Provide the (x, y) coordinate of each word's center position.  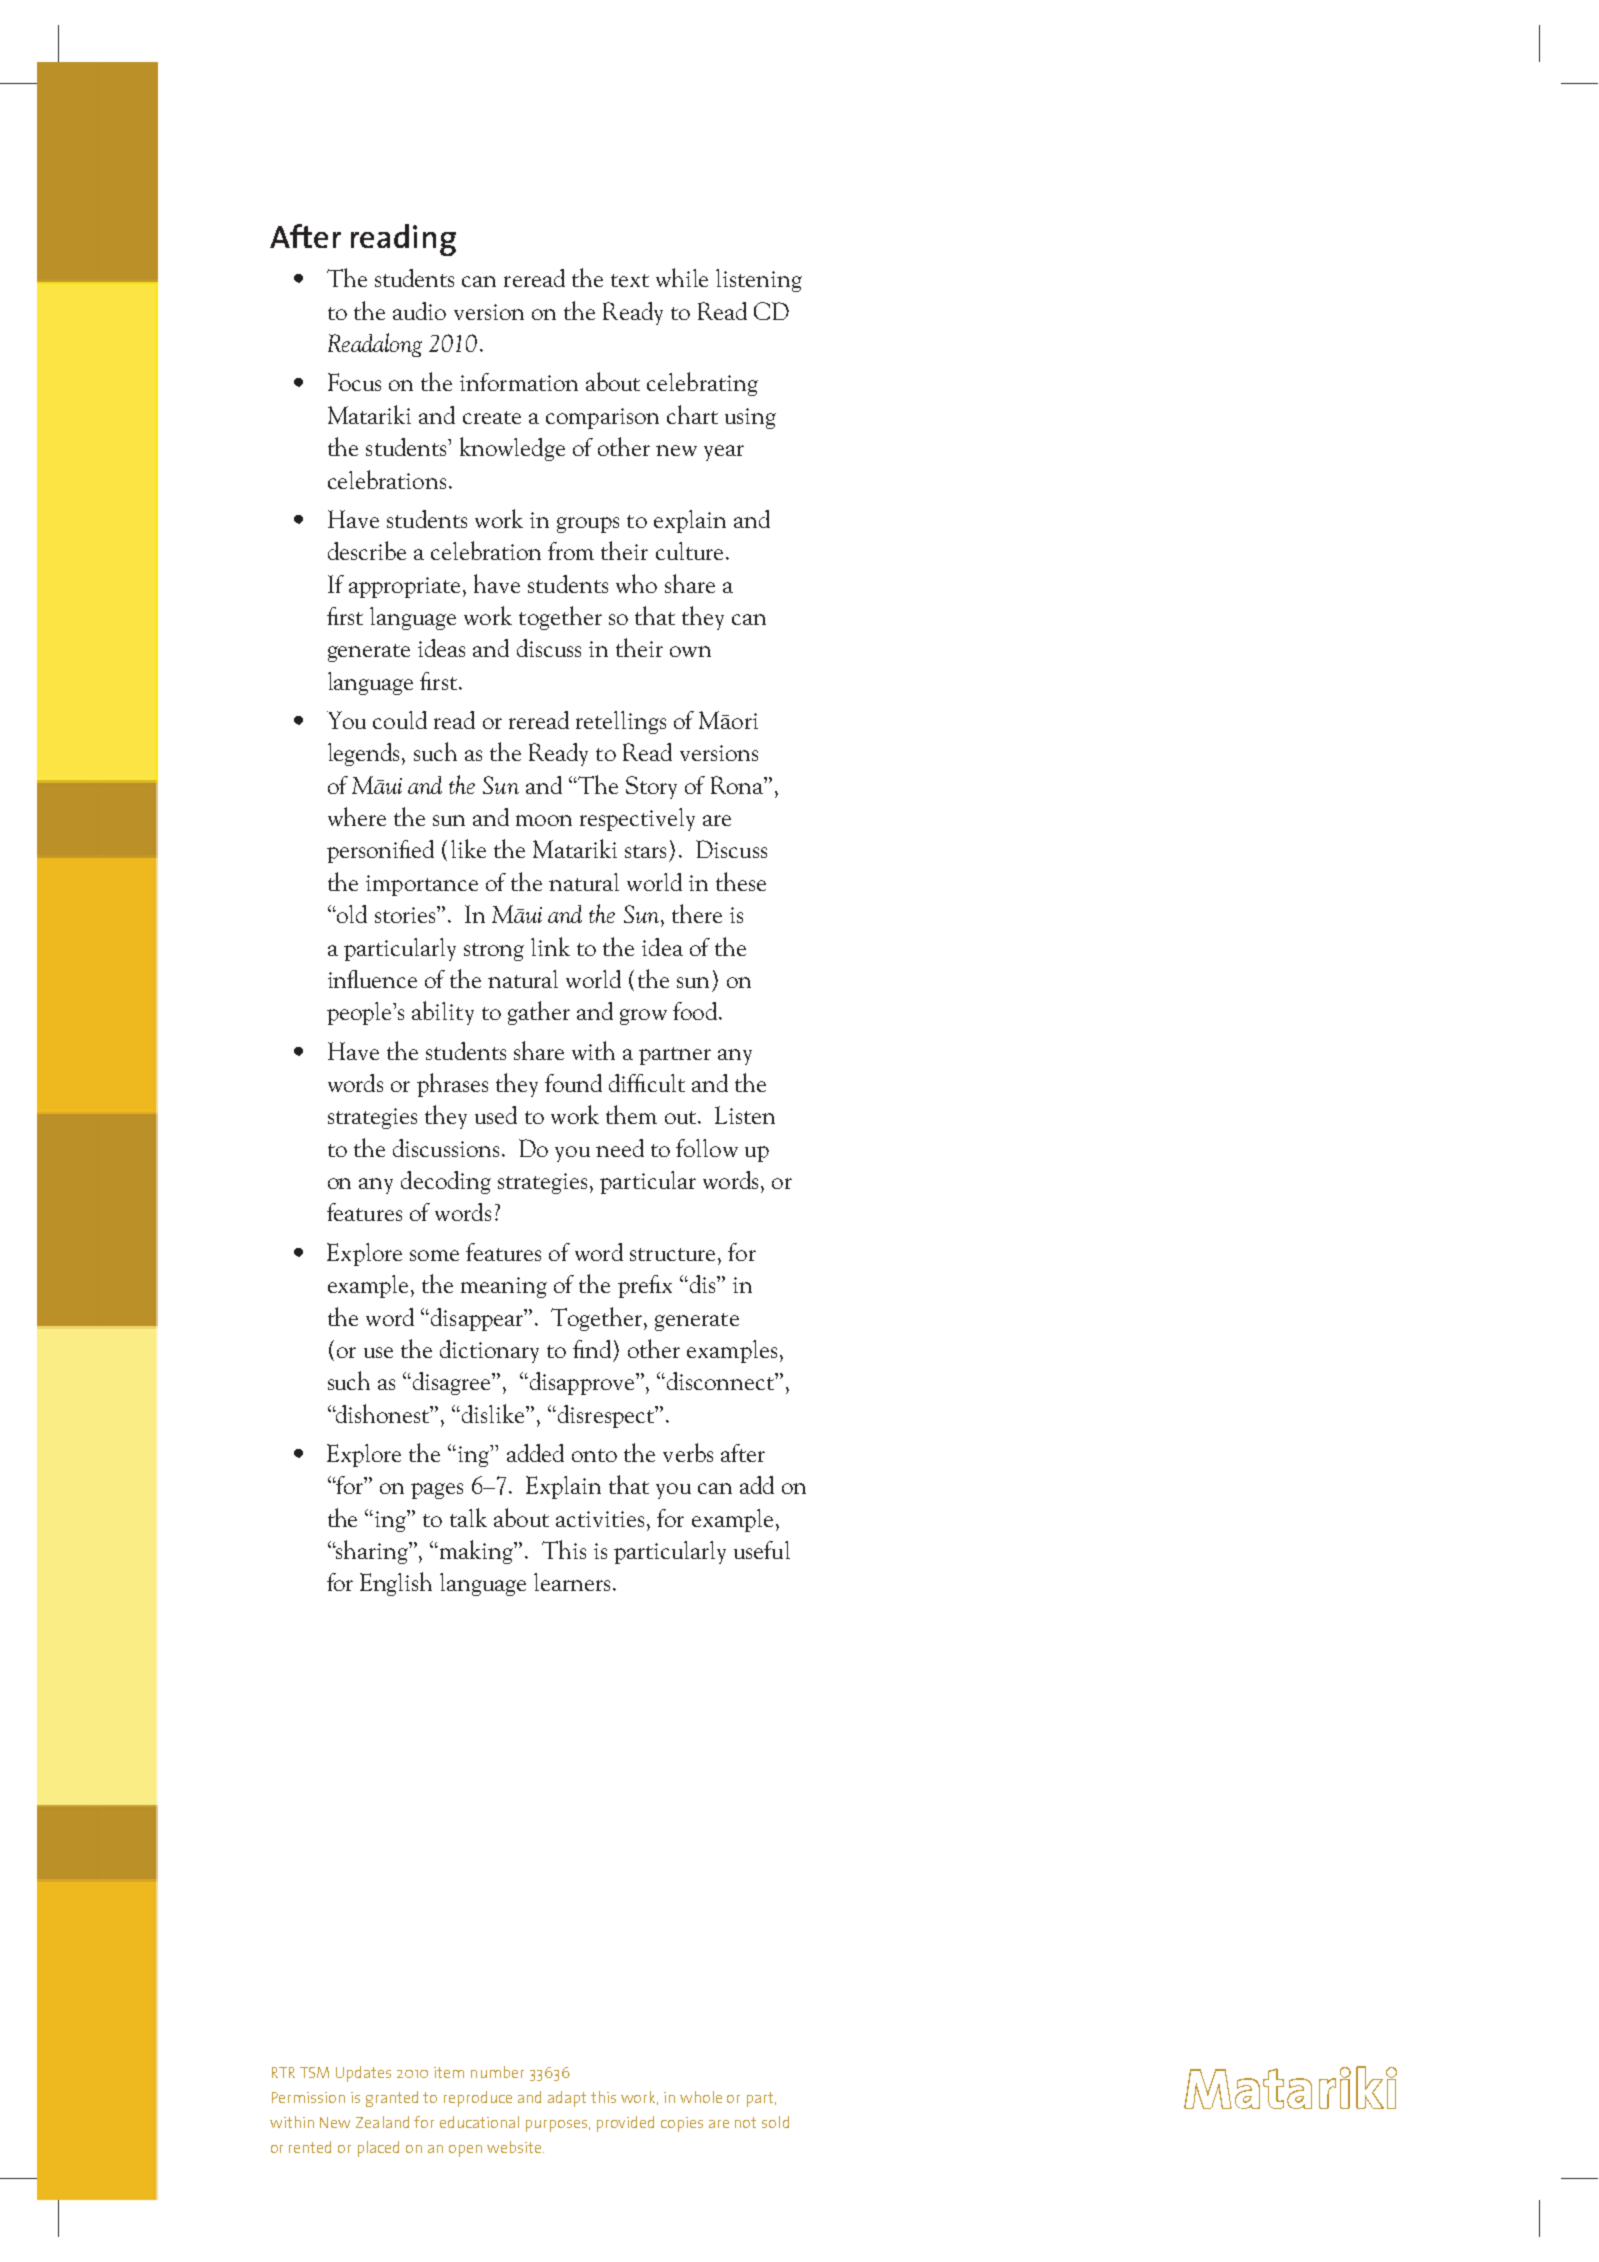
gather (539, 1013)
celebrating (702, 384)
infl (343, 979)
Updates (363, 2074)
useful (762, 1550)
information (519, 382)
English (396, 1584)
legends (363, 754)
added (535, 1453)
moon (544, 820)
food (695, 1011)
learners (572, 1582)
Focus (354, 382)
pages (437, 1491)
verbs (688, 1452)
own (690, 651)
